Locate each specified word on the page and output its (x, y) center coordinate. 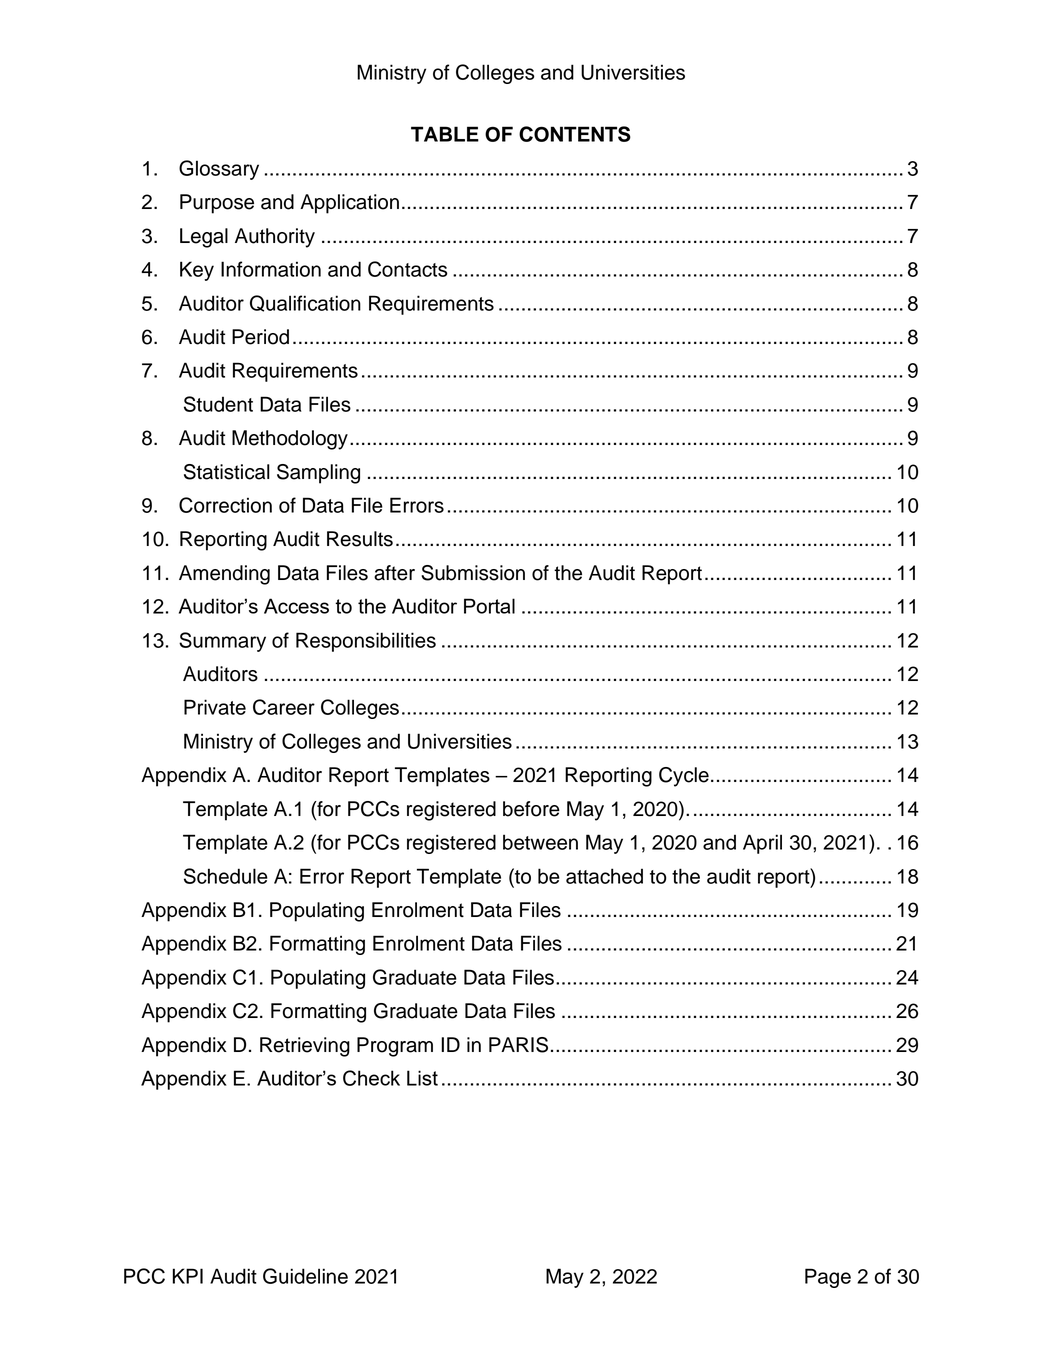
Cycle (684, 777)
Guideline (305, 1276)
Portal (489, 606)
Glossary (219, 170)
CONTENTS (575, 134)
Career (284, 707)
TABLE (445, 134)
